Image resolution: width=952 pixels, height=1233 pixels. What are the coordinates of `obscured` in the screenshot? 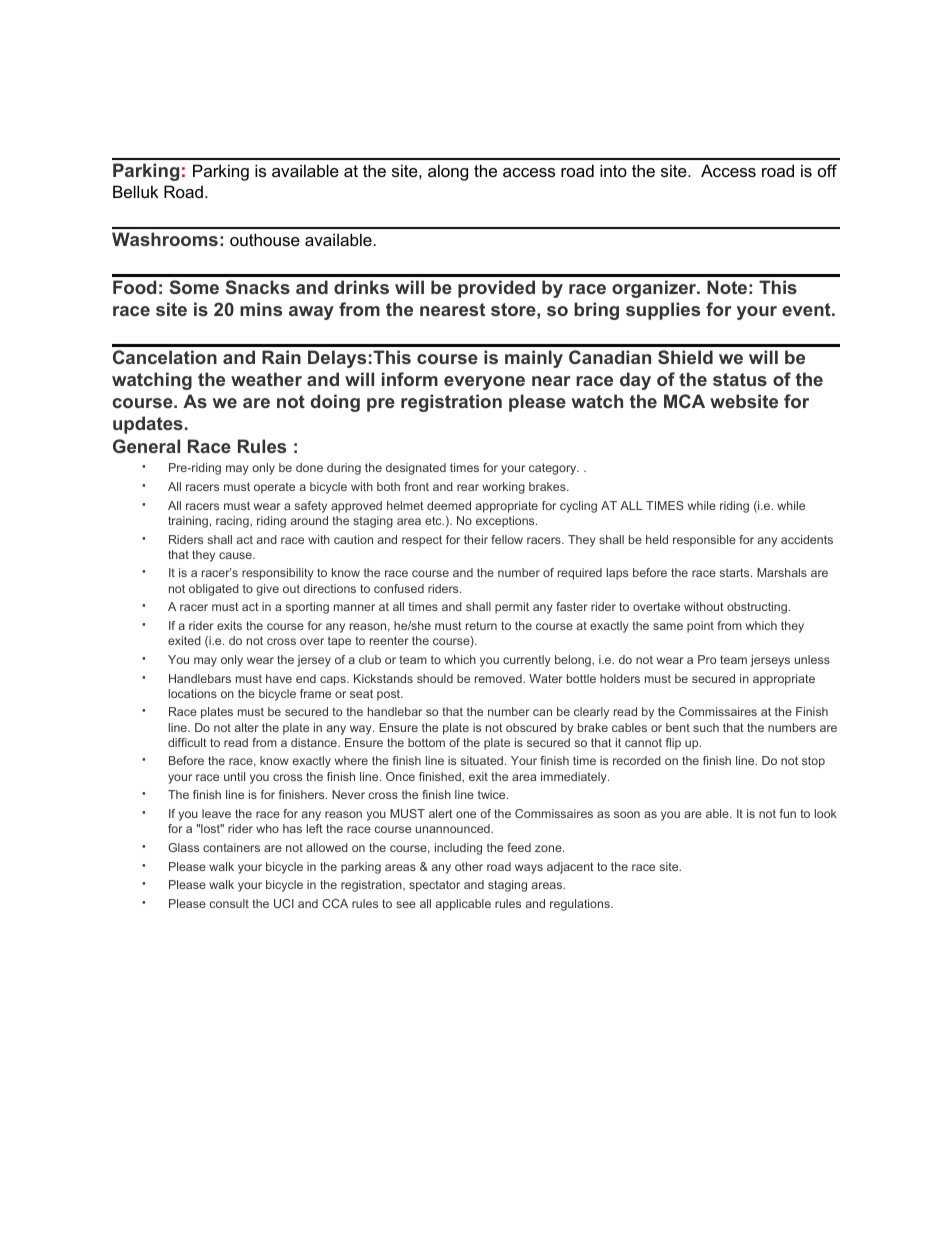 It's located at (531, 727).
